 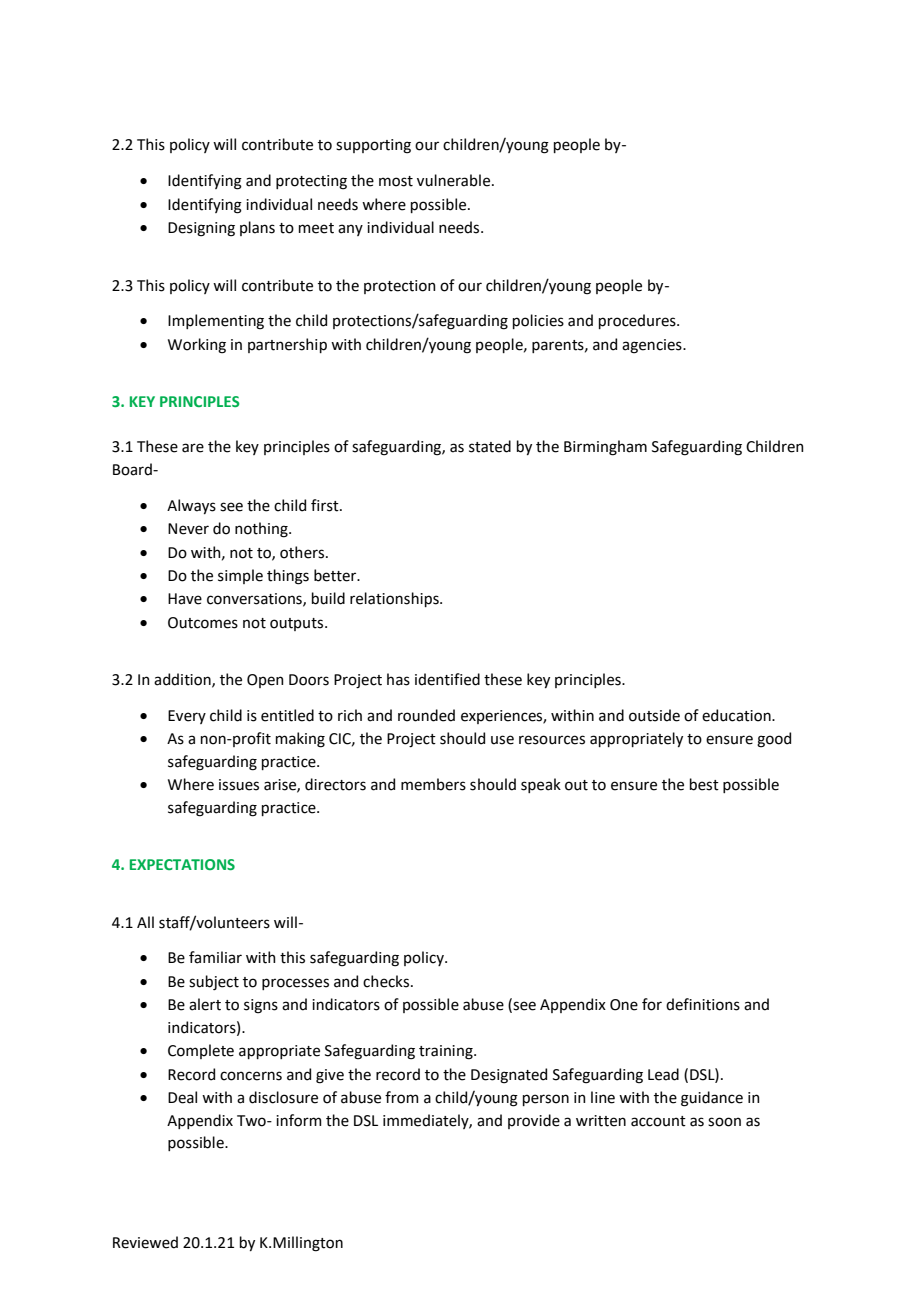 What do you see at coordinates (490, 446) in the screenshot?
I see `stated` at bounding box center [490, 446].
